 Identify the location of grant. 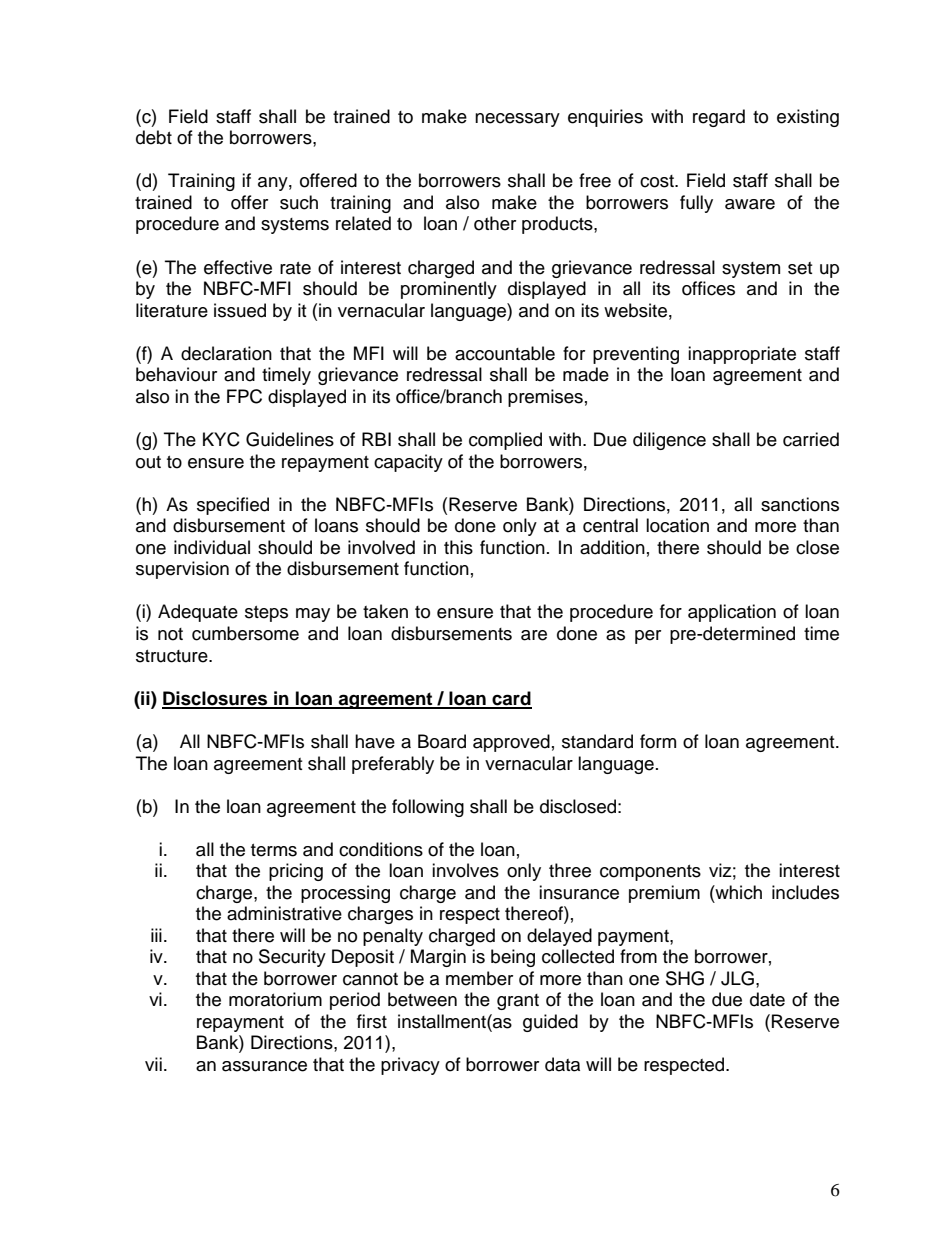
(518, 1002).
